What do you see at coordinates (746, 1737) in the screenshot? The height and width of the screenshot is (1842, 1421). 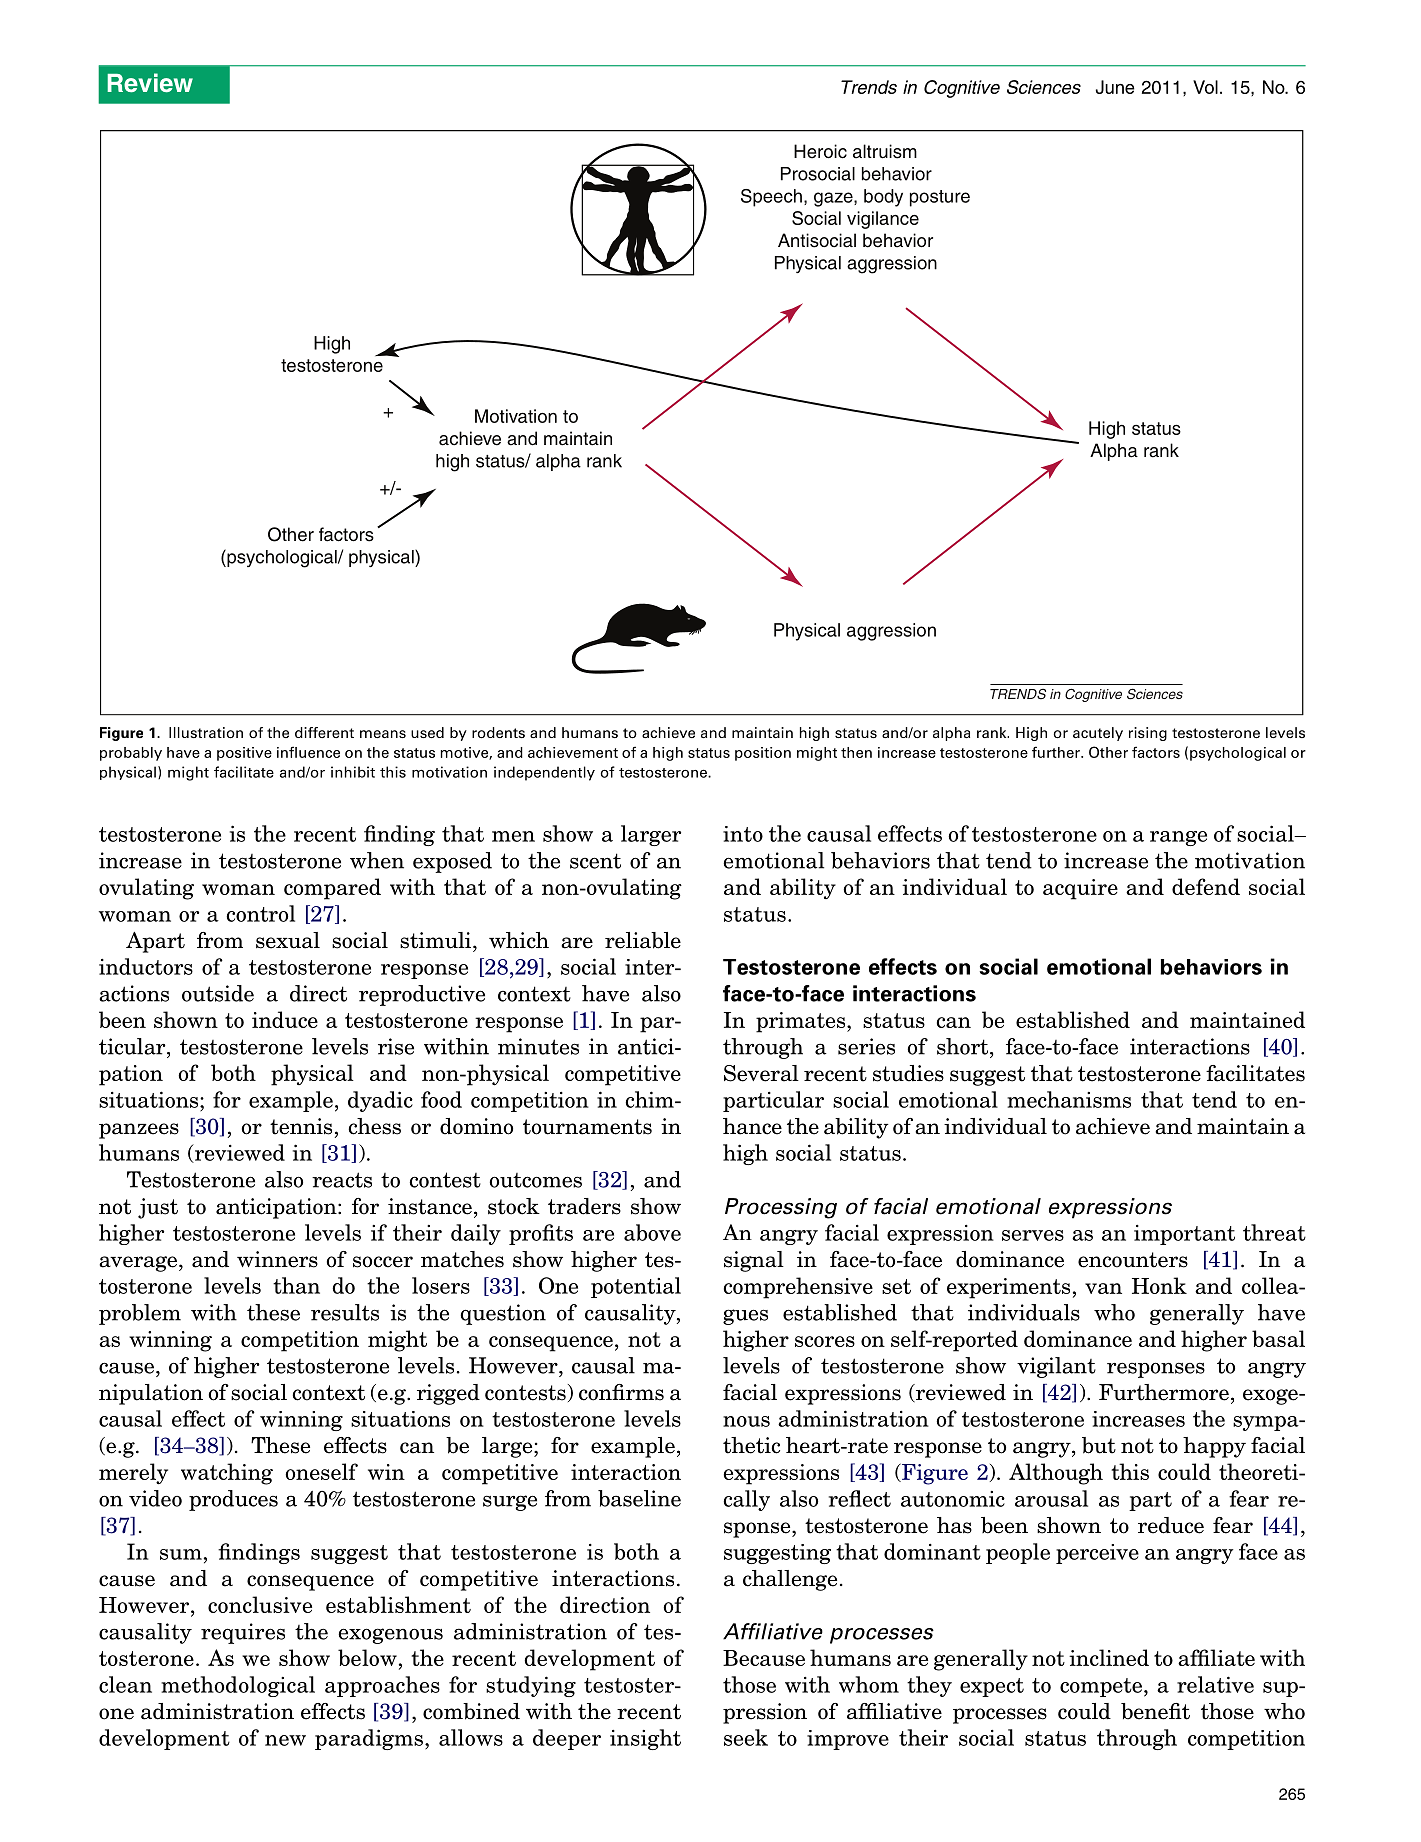 I see `seek` at bounding box center [746, 1737].
